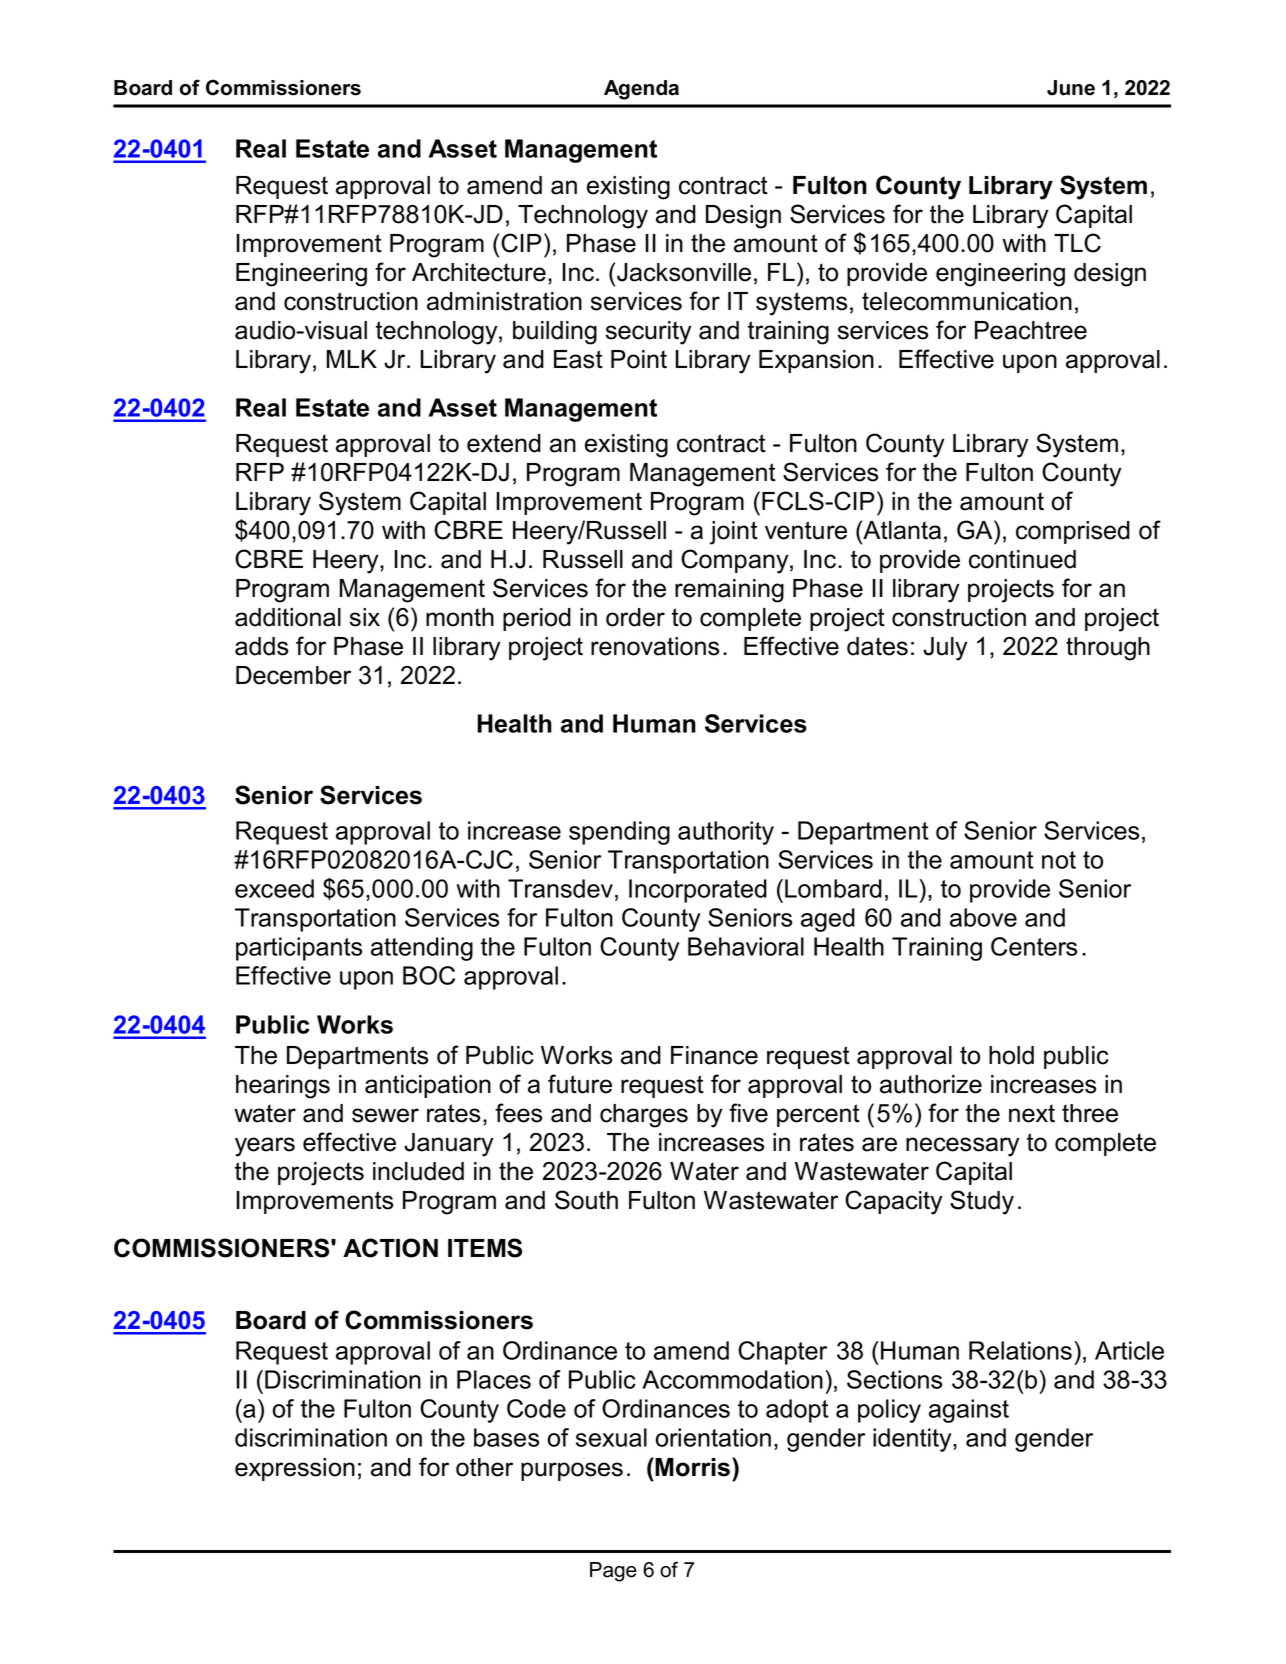  Describe the element at coordinates (1011, 1055) in the screenshot. I see `hold` at that location.
